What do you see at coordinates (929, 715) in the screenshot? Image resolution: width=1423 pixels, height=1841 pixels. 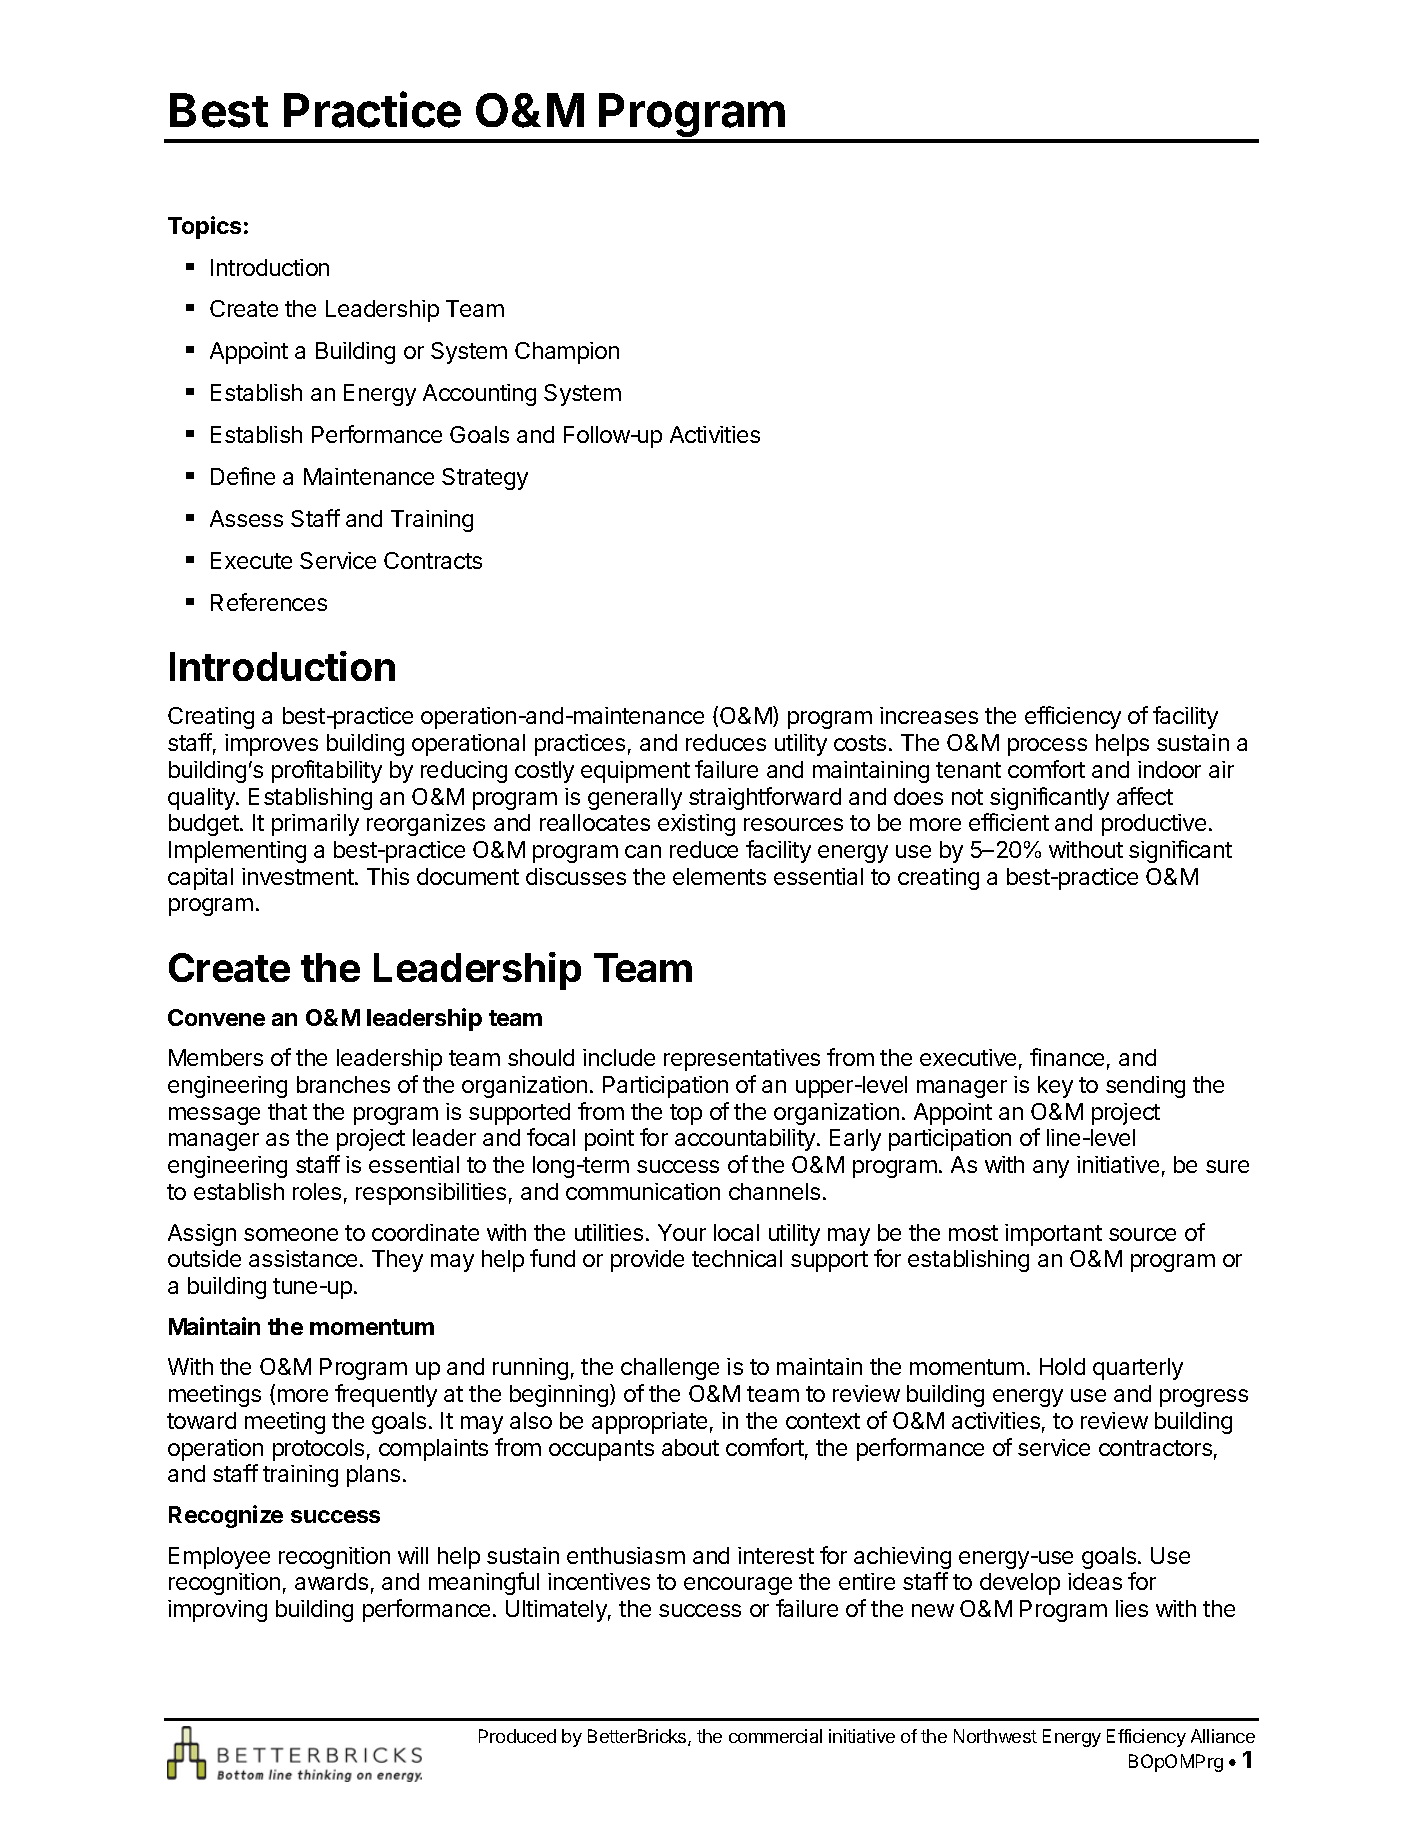 I see `increases` at bounding box center [929, 715].
